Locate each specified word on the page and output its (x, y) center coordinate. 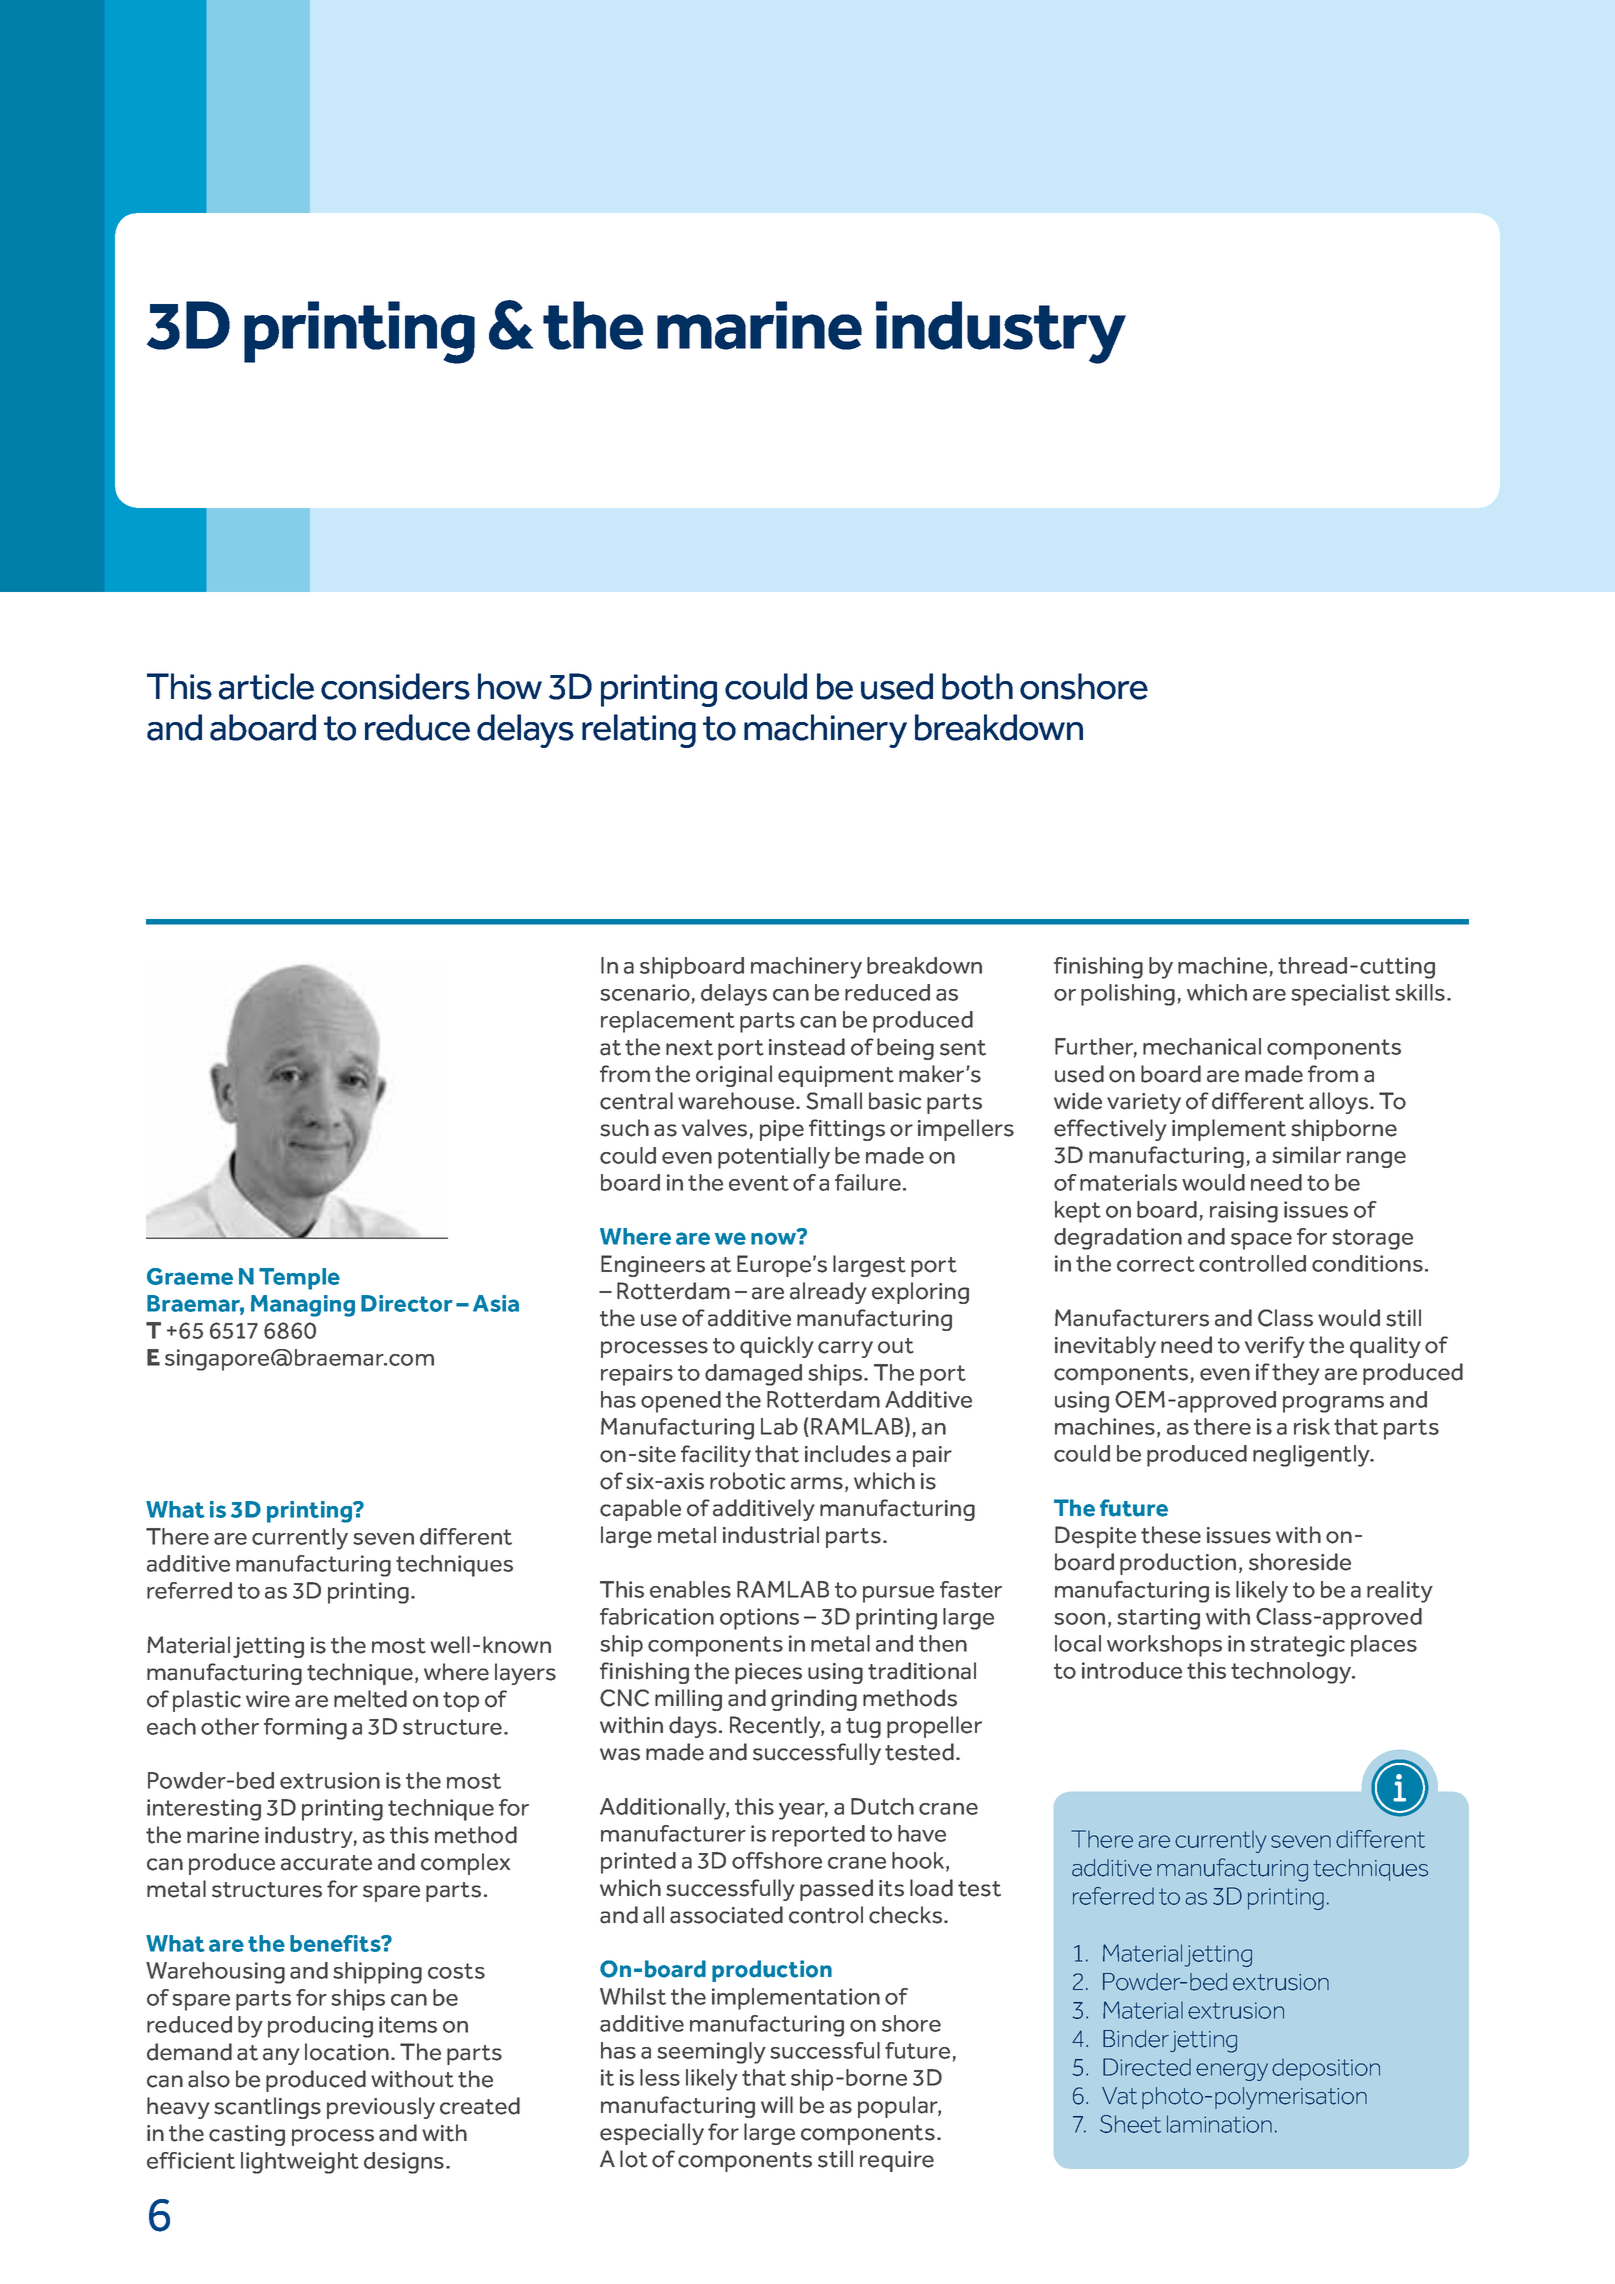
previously (381, 2108)
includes (848, 1454)
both (977, 686)
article (266, 686)
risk (1312, 1426)
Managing (303, 1306)
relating (639, 731)
